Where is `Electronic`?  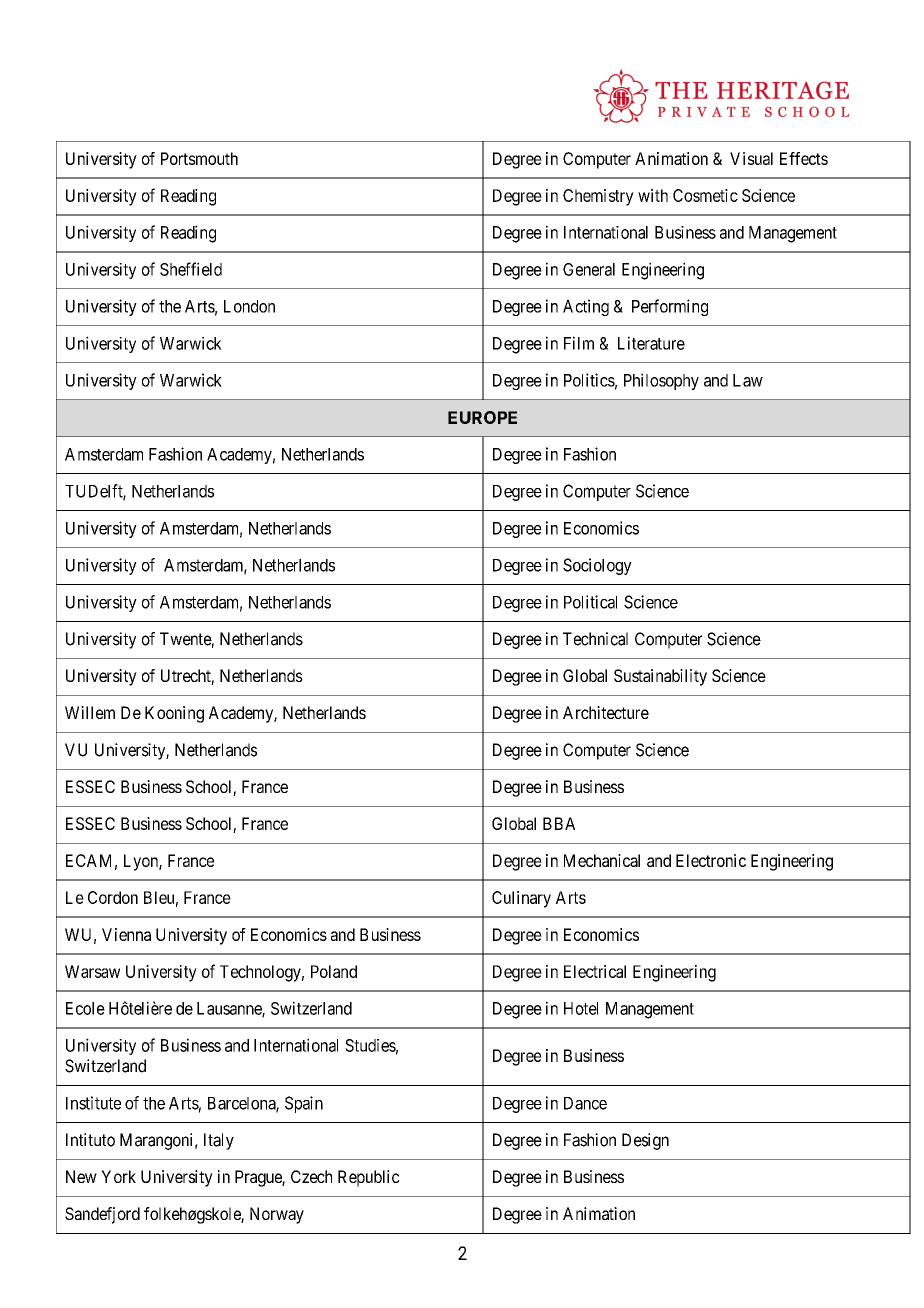 Electronic is located at coordinates (711, 860).
